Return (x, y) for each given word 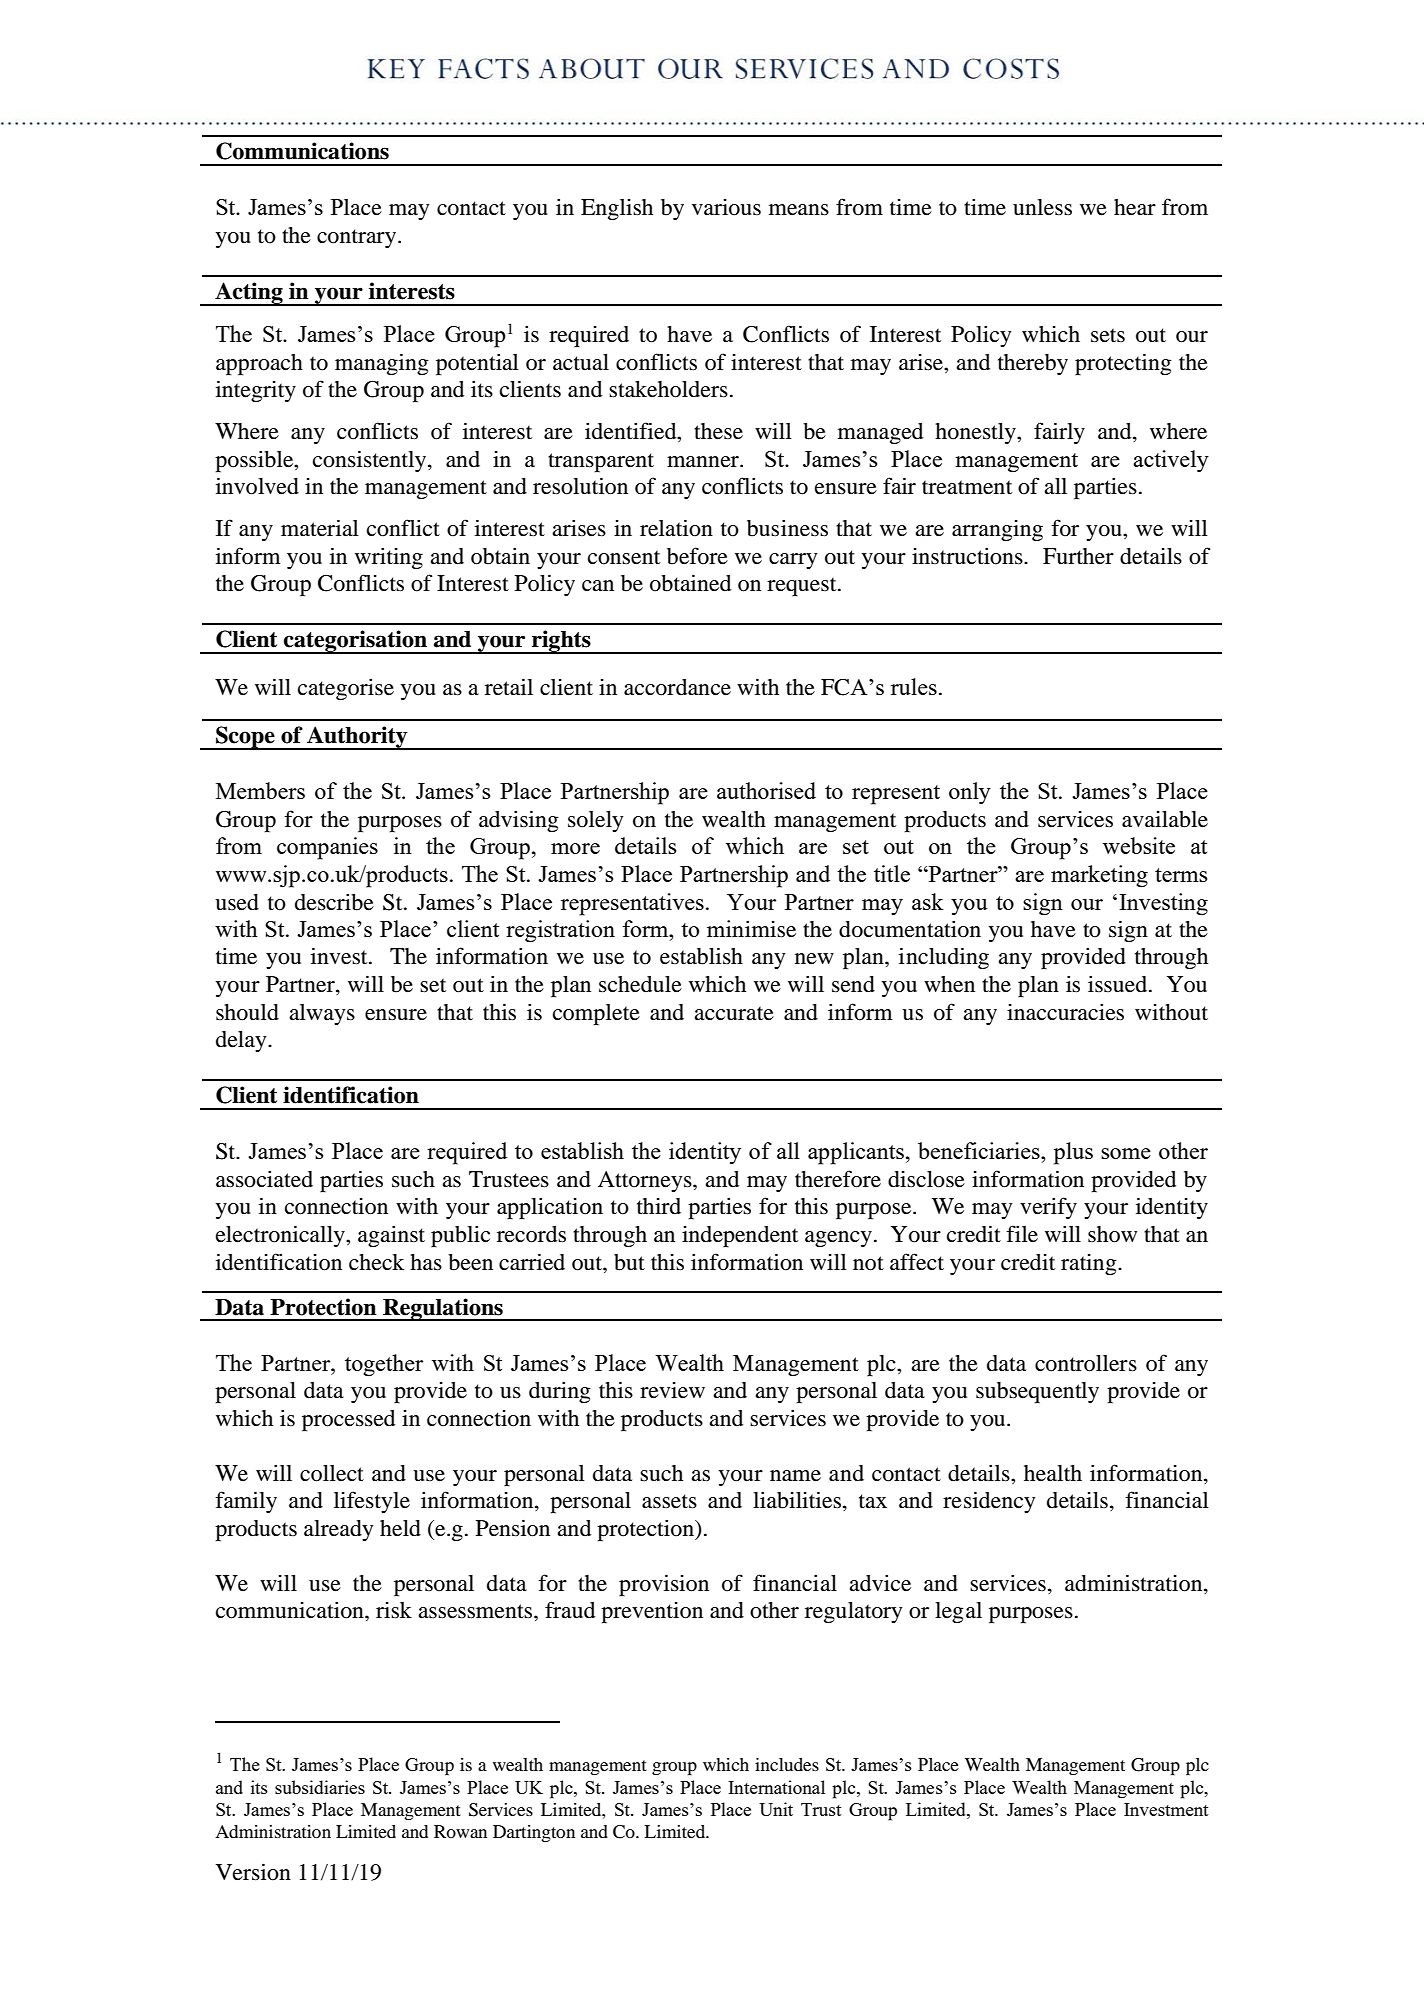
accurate (734, 1013)
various (726, 207)
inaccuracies (1065, 1012)
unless (1042, 207)
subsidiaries (320, 1787)
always (322, 1014)
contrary (356, 238)
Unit (776, 1809)
